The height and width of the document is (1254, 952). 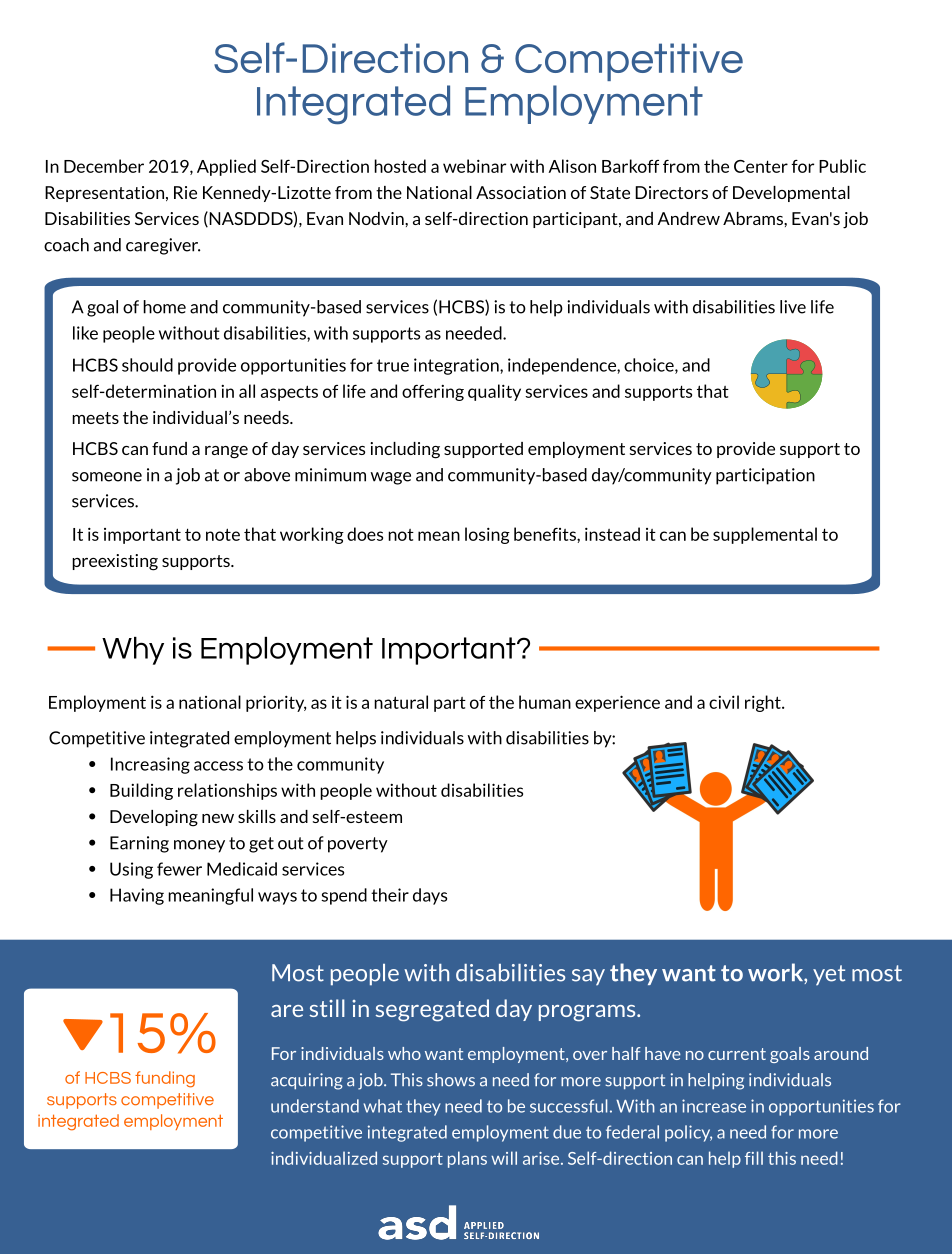 What do you see at coordinates (401, 702) in the document?
I see `natural` at bounding box center [401, 702].
